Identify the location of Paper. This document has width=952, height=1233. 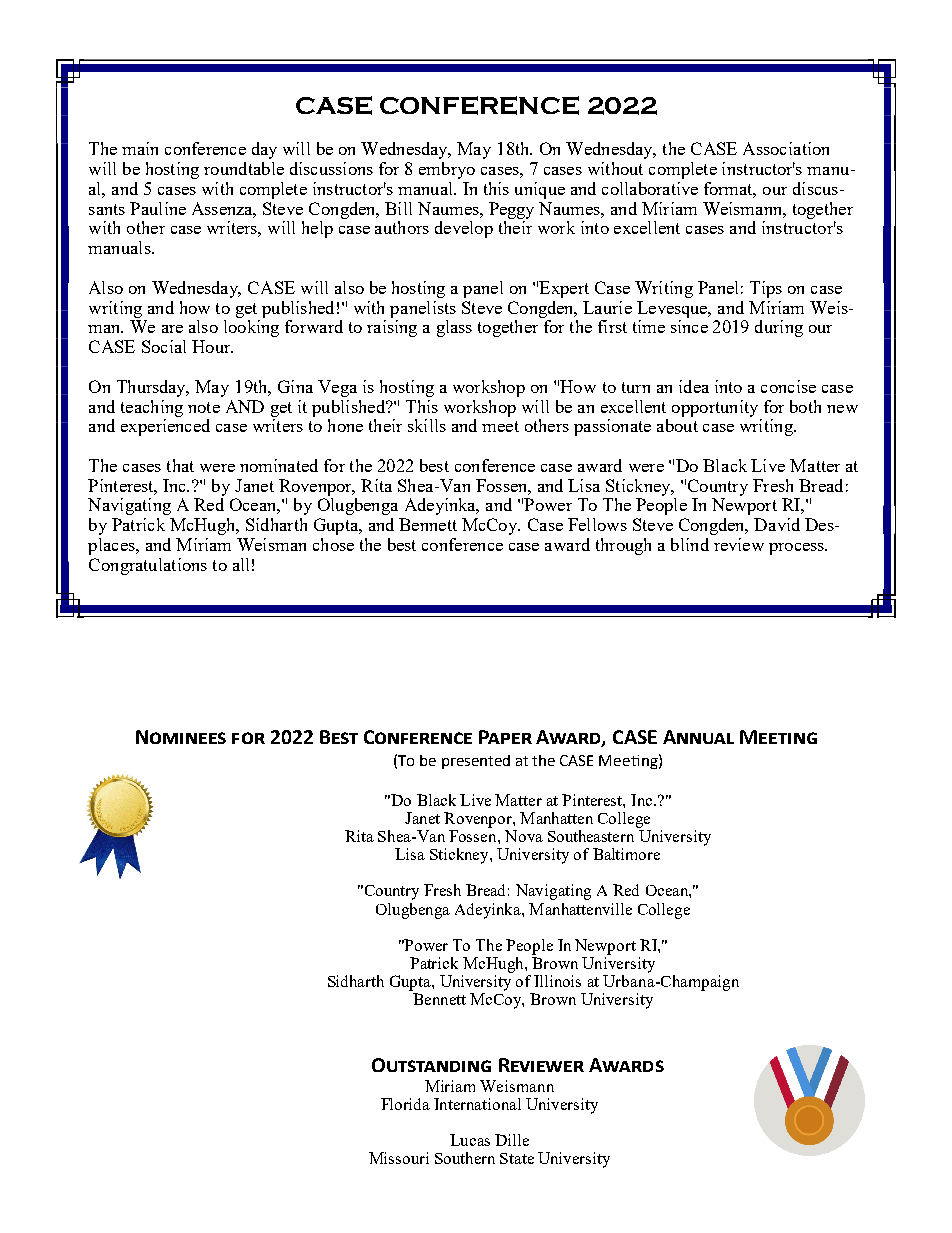
(505, 737).
